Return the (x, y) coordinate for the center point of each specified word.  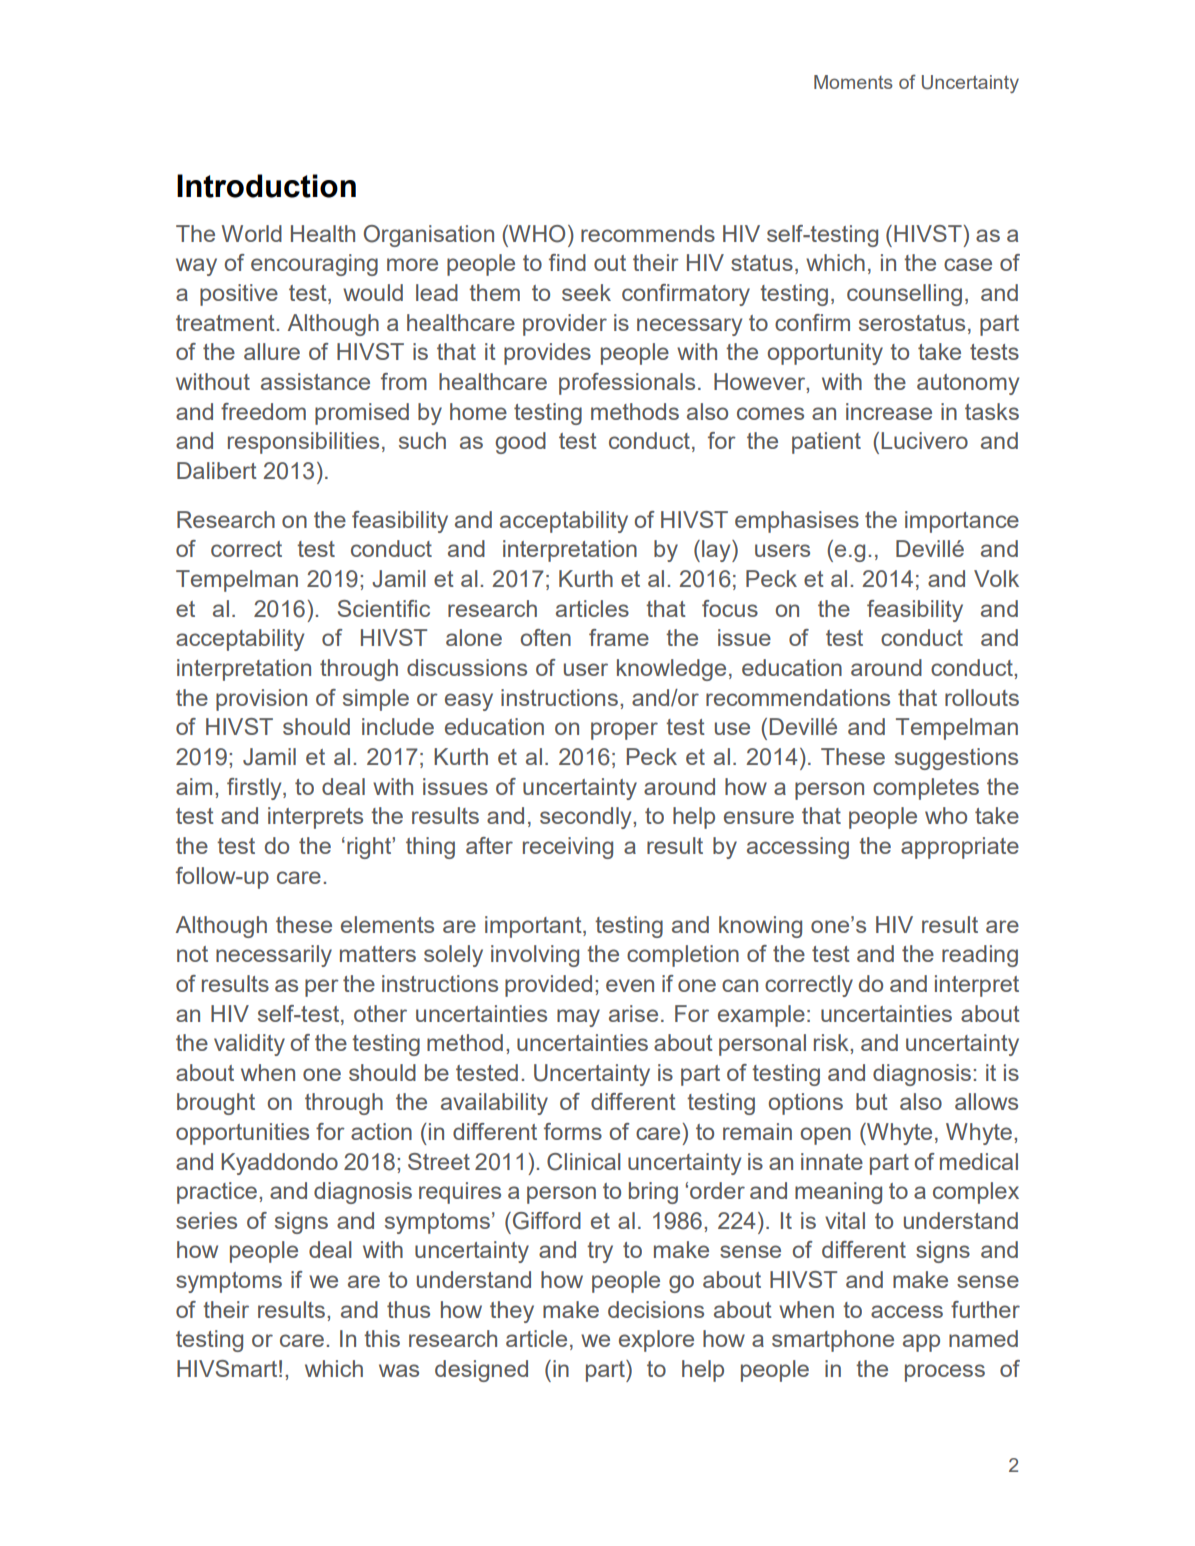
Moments (853, 82)
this (382, 1338)
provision (261, 700)
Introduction (266, 186)
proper (624, 731)
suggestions (956, 759)
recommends (648, 233)
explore (656, 1341)
